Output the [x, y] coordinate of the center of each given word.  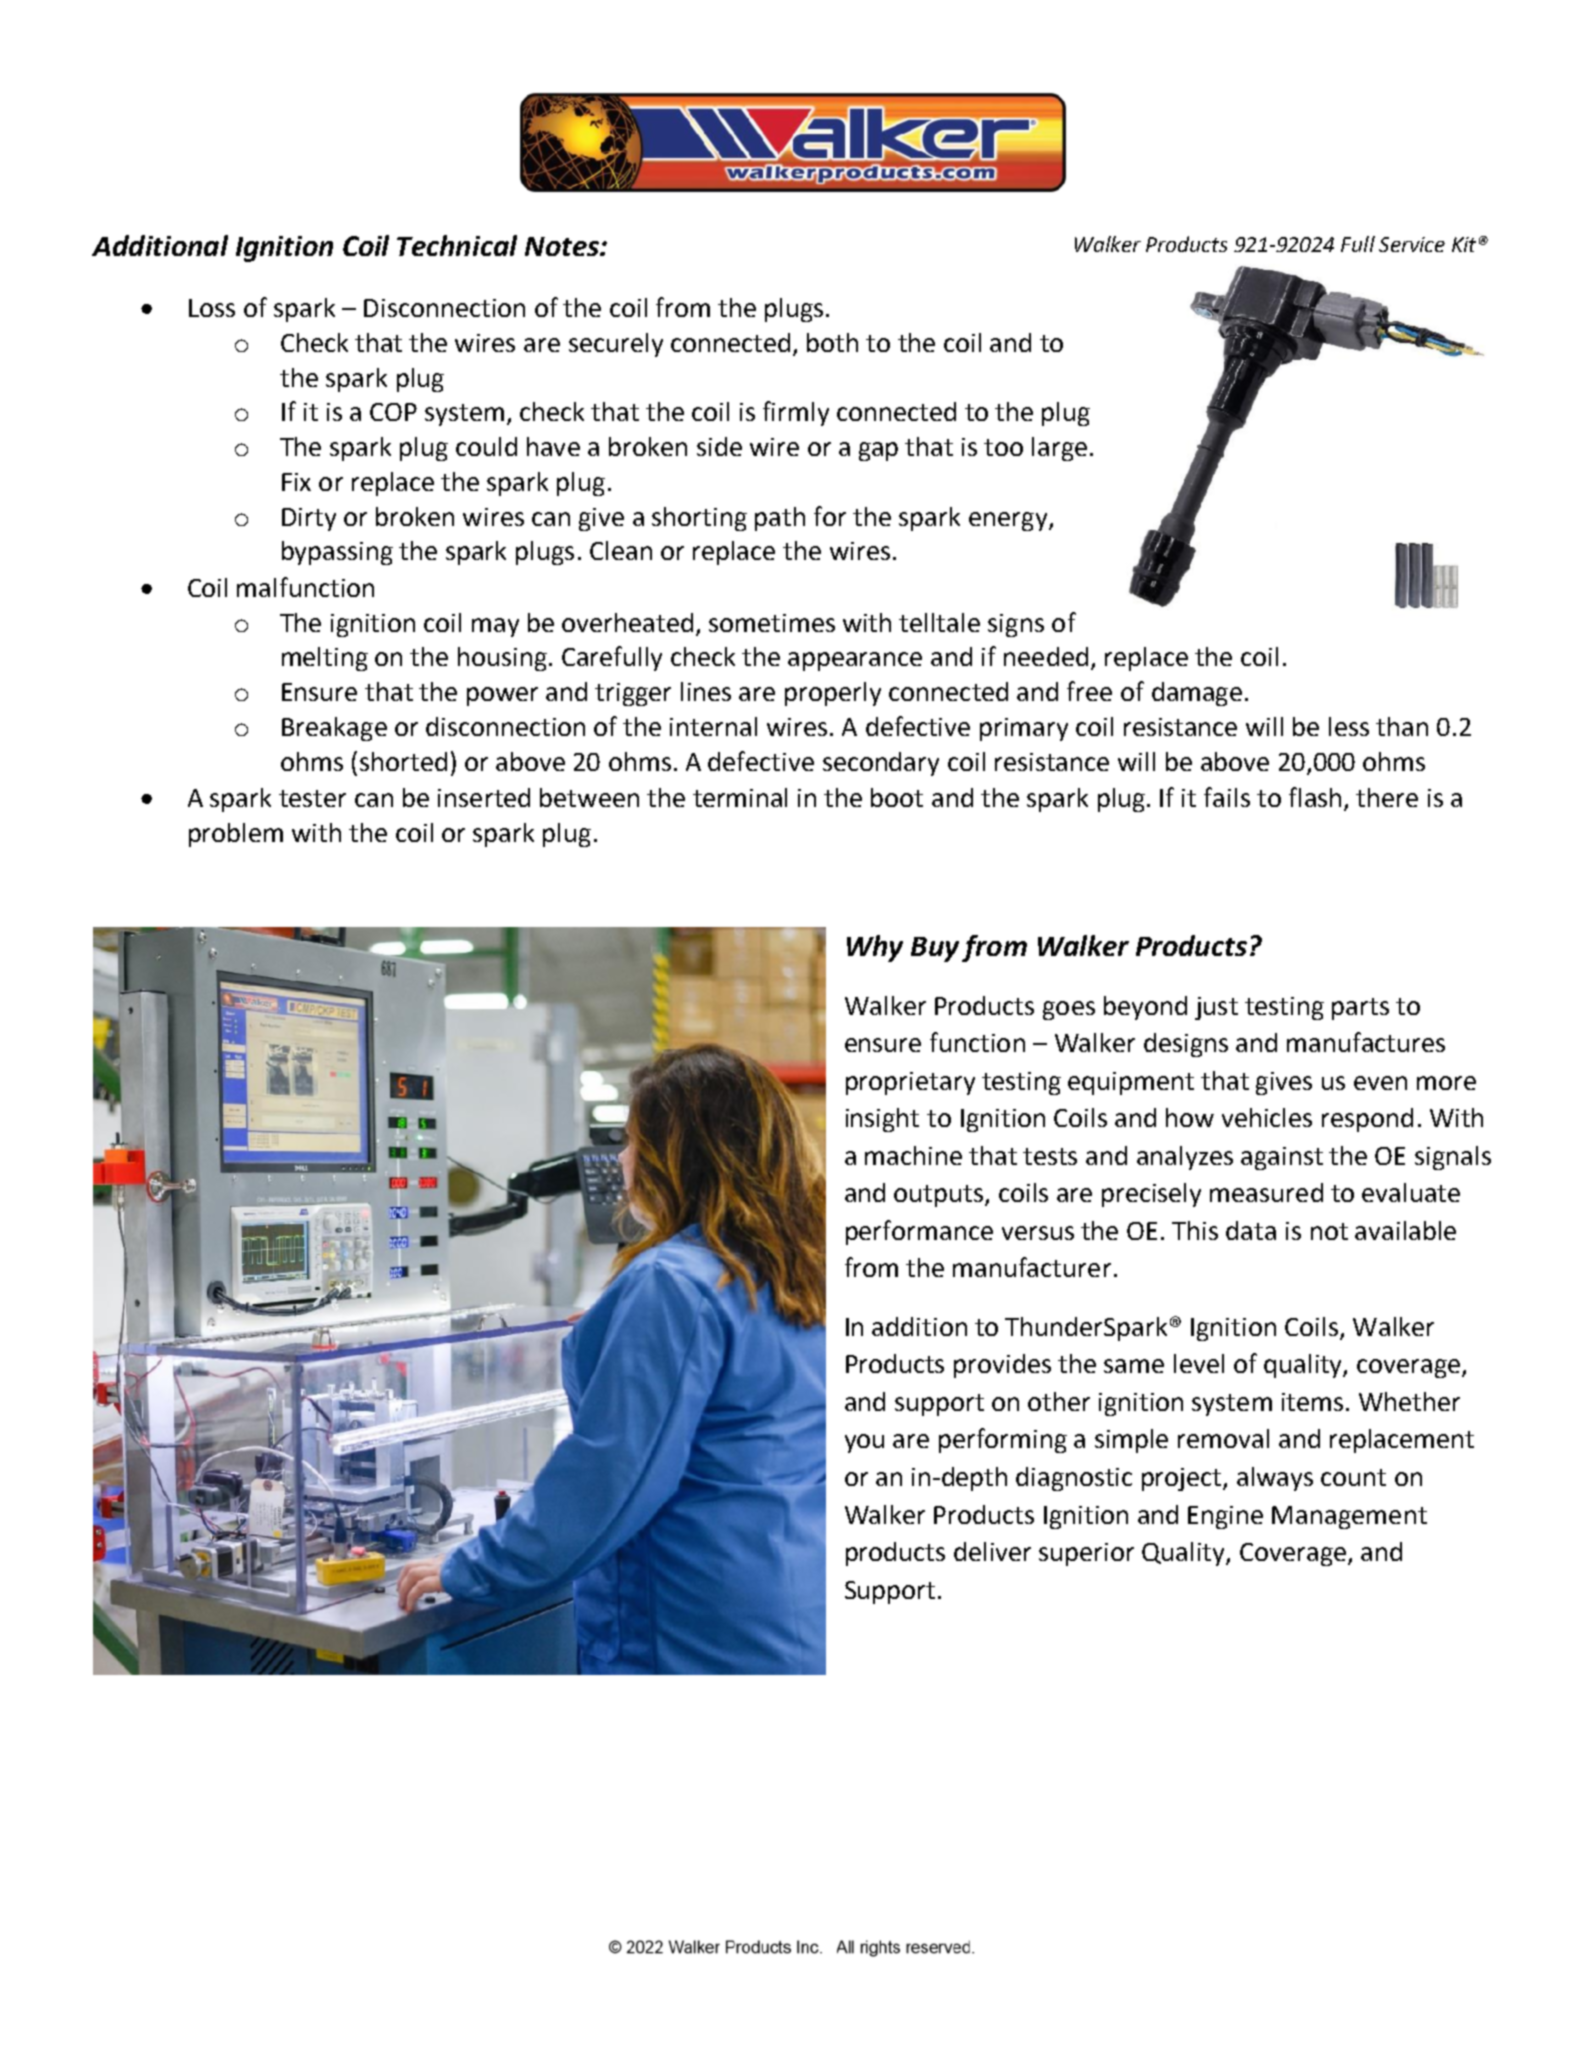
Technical [457, 245]
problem [236, 835]
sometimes [772, 623]
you [864, 1443]
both [832, 342]
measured [1266, 1192]
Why [875, 948]
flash [1315, 797]
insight [882, 1120]
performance [919, 1232]
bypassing [337, 553]
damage [1197, 694]
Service [1412, 244]
